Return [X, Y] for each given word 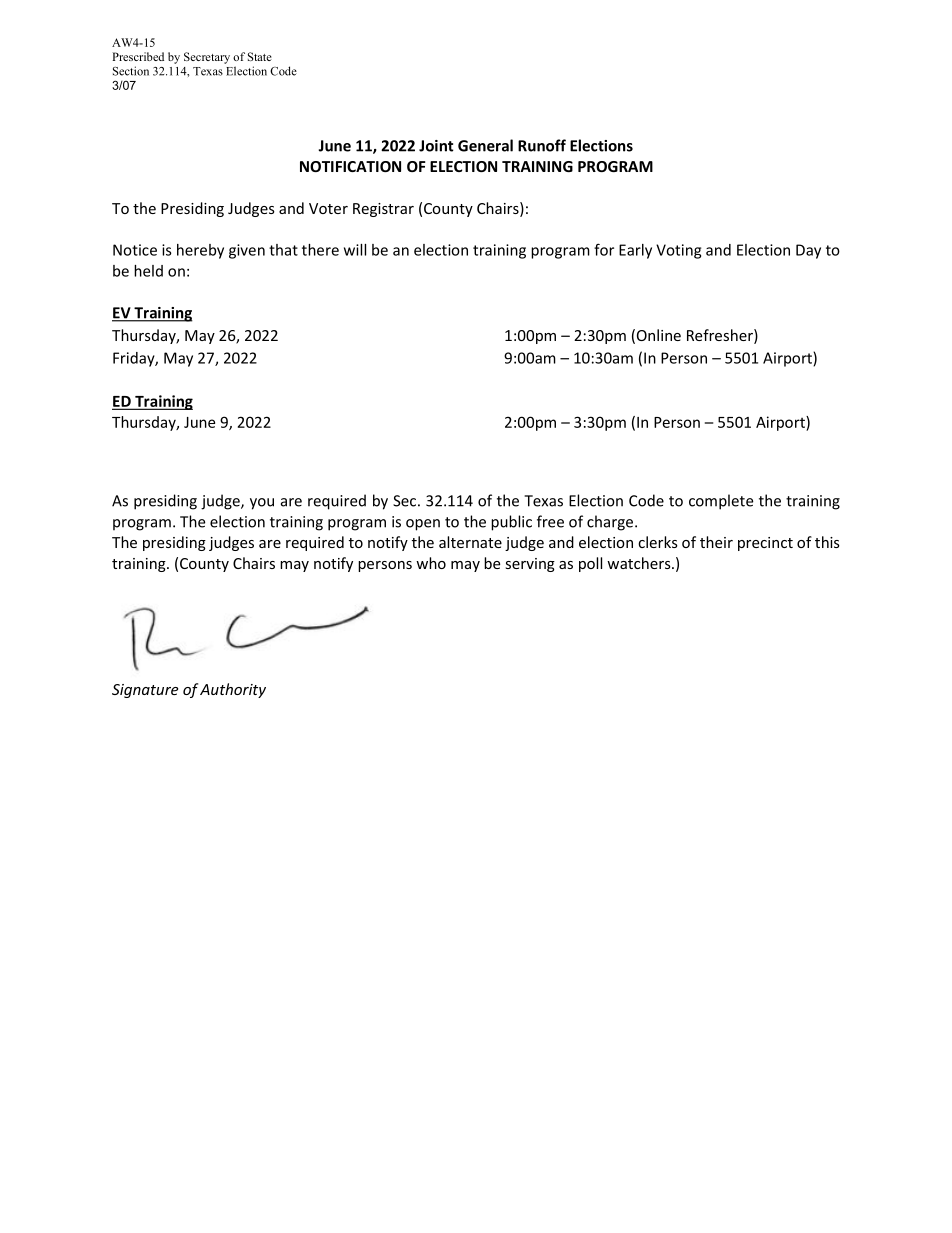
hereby [200, 251]
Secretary [207, 58]
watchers [640, 563]
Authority [233, 690]
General [485, 145]
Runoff [542, 145]
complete [721, 502]
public [511, 523]
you [262, 504]
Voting [678, 251]
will [355, 250]
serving [530, 565]
